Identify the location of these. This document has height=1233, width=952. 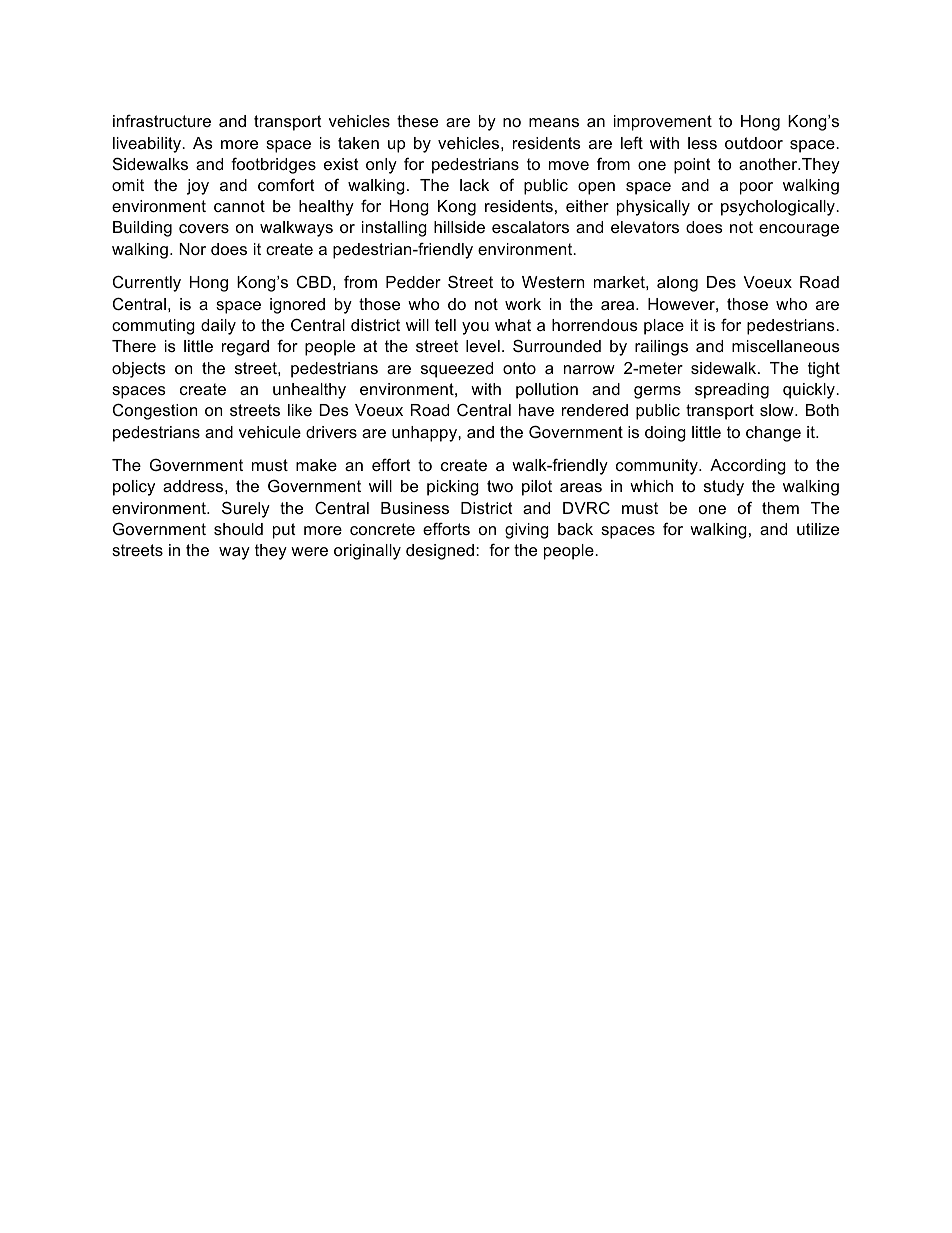
(417, 121).
